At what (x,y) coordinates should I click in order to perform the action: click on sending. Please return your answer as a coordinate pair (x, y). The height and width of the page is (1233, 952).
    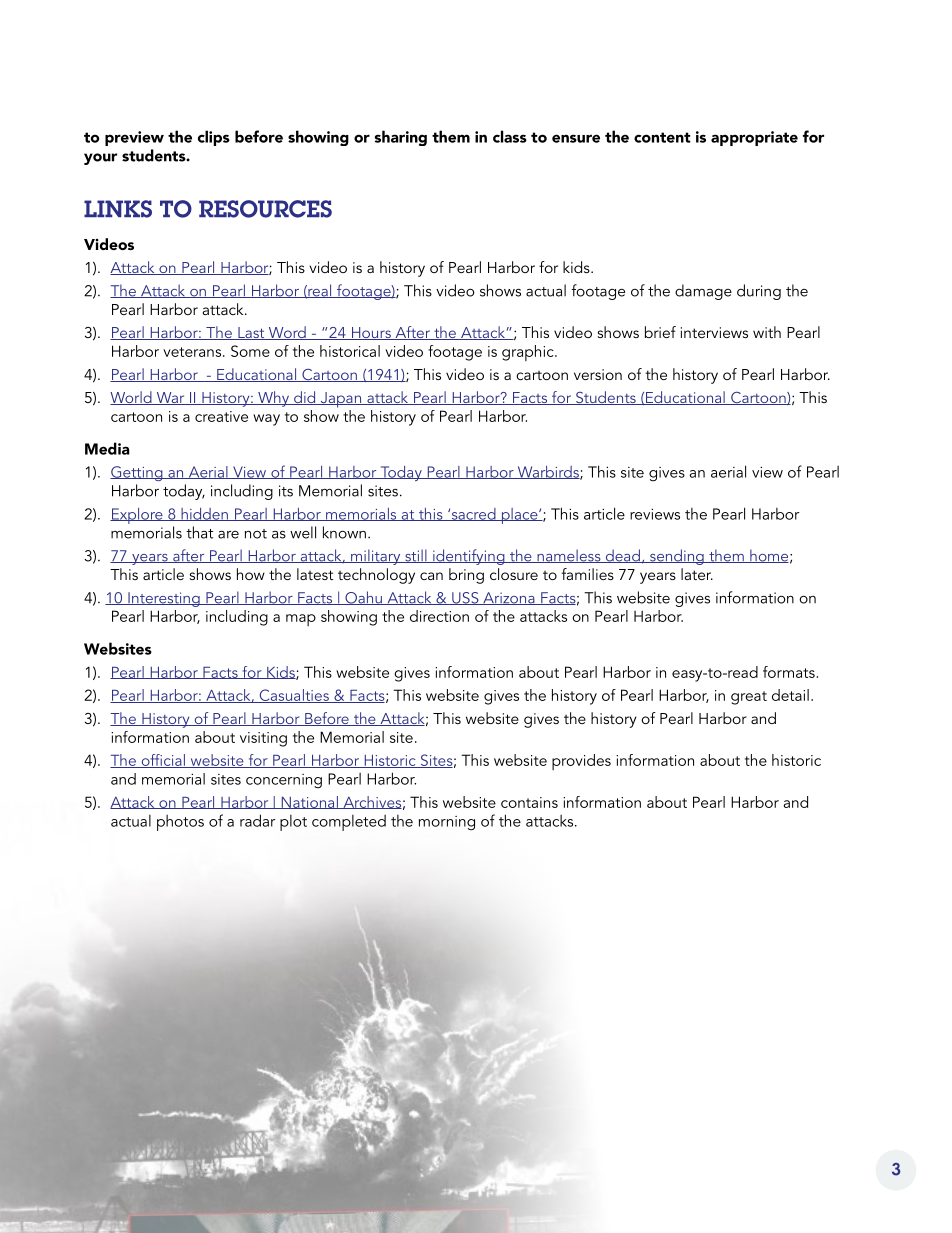
    Looking at the image, I should click on (677, 557).
